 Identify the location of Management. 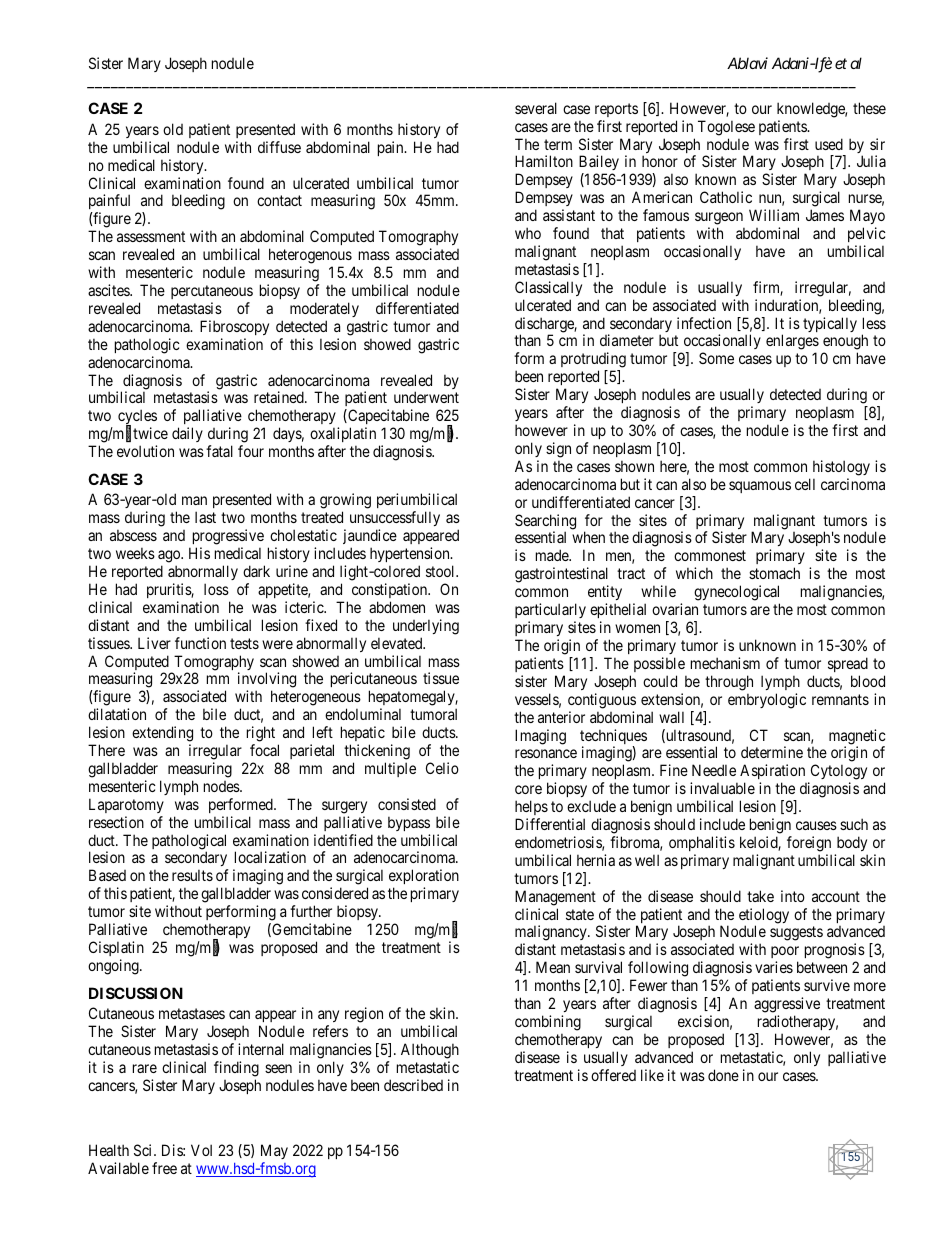
(555, 898).
